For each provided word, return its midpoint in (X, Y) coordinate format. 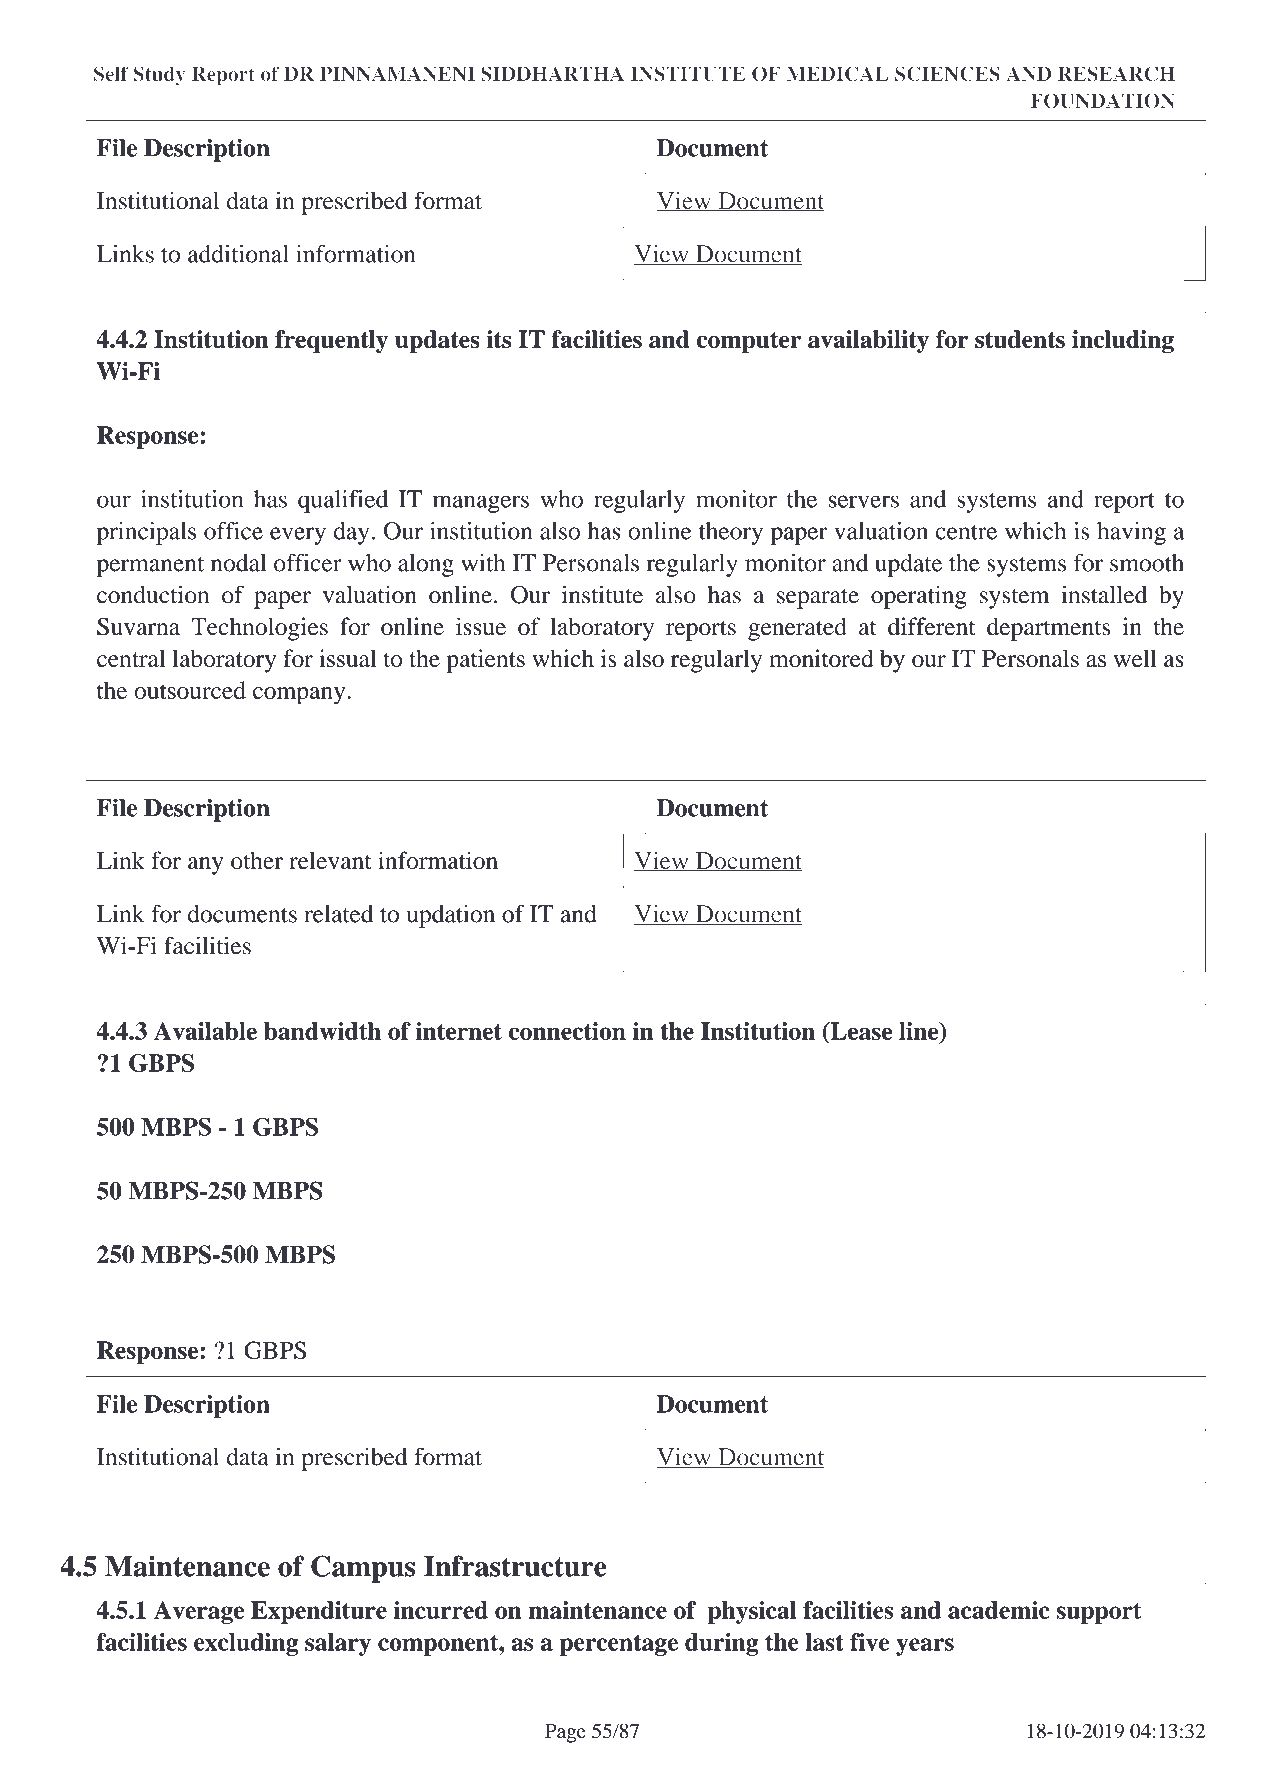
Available (205, 1031)
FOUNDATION (1102, 101)
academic (999, 1610)
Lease (860, 1031)
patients (485, 661)
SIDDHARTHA (552, 74)
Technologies (259, 629)
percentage (619, 1645)
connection (567, 1031)
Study (159, 75)
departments (1048, 629)
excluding (246, 1644)
